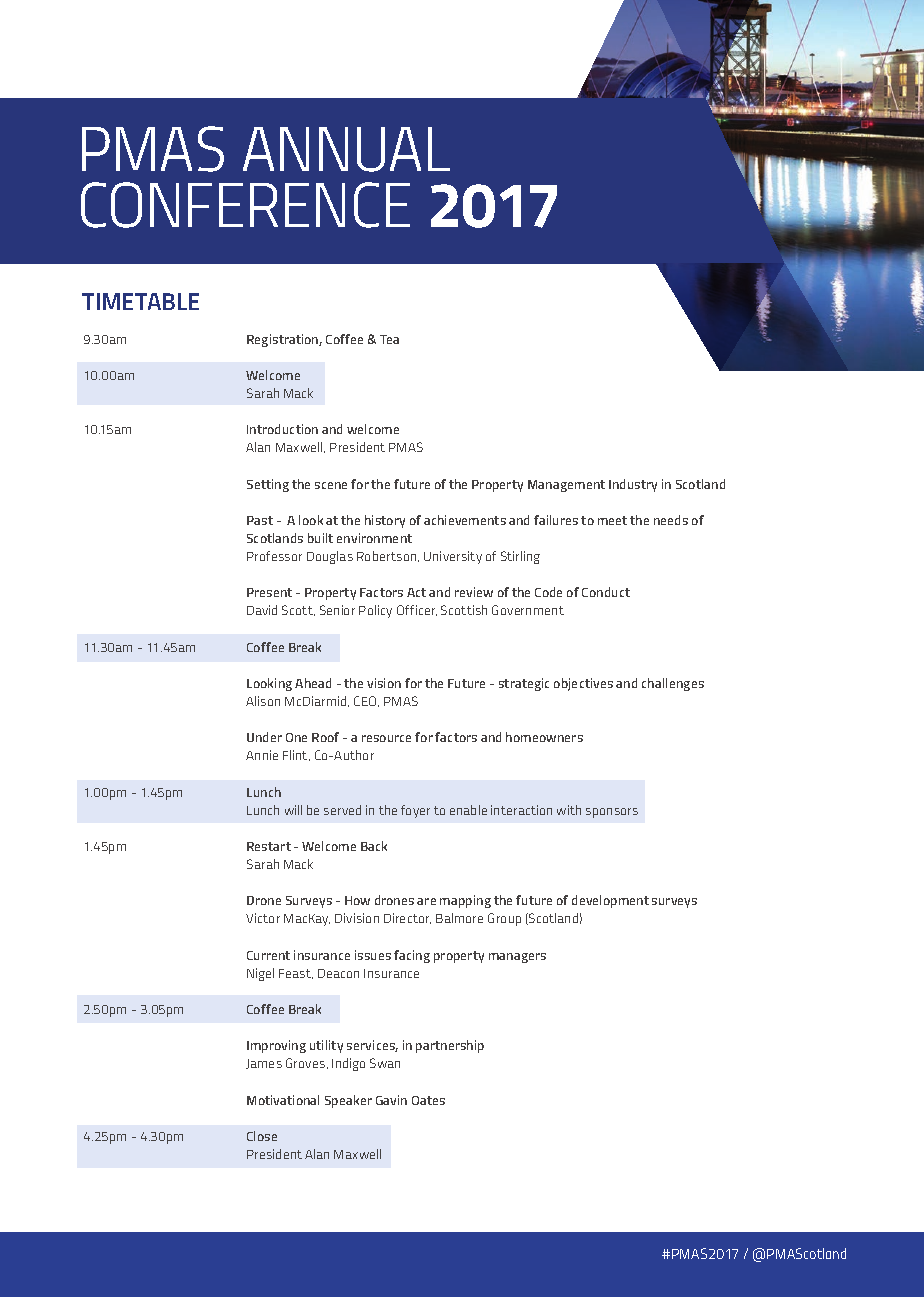 This screenshot has height=1297, width=924. Describe the element at coordinates (346, 149) in the screenshot. I see `ANNUAL` at that location.
